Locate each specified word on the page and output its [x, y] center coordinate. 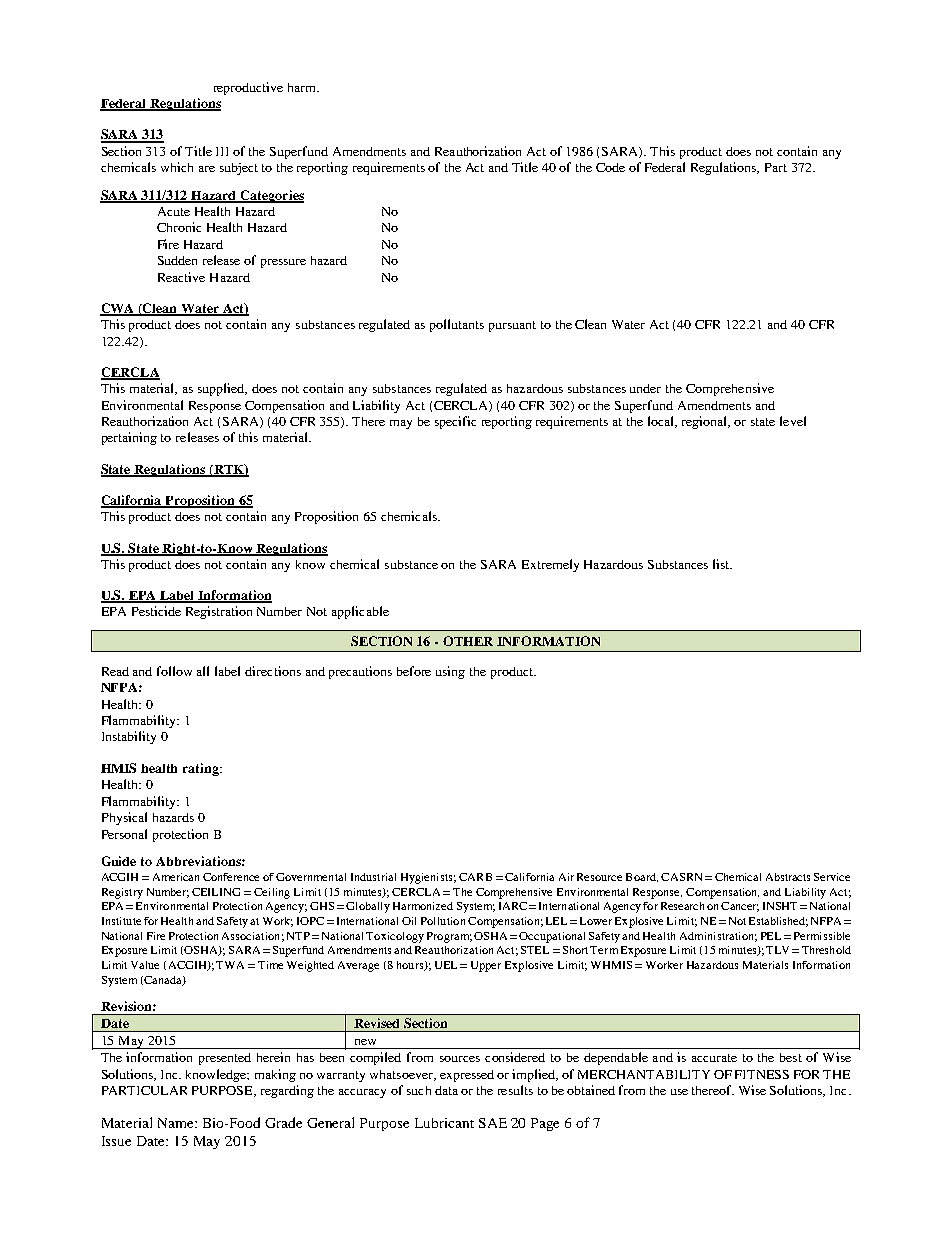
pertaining [129, 438]
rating [202, 769]
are [207, 169]
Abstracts [788, 877]
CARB [475, 877]
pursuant [512, 326]
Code [610, 167]
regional [706, 422]
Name [177, 1123]
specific [455, 422]
